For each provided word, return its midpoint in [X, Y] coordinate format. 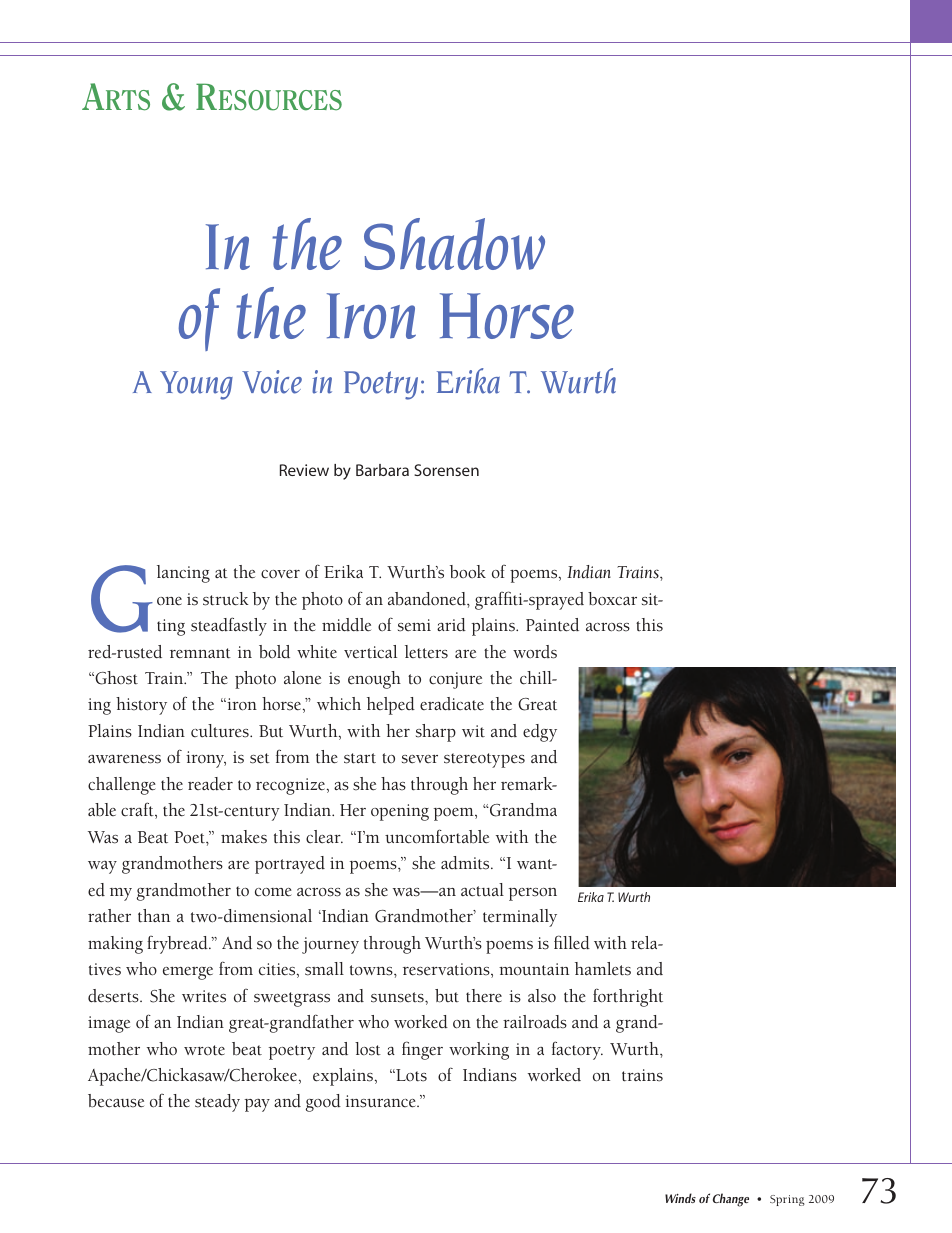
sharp [436, 733]
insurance [381, 1101]
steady [217, 1103]
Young [196, 385]
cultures [221, 731]
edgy [540, 733]
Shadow [454, 244]
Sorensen [446, 470]
